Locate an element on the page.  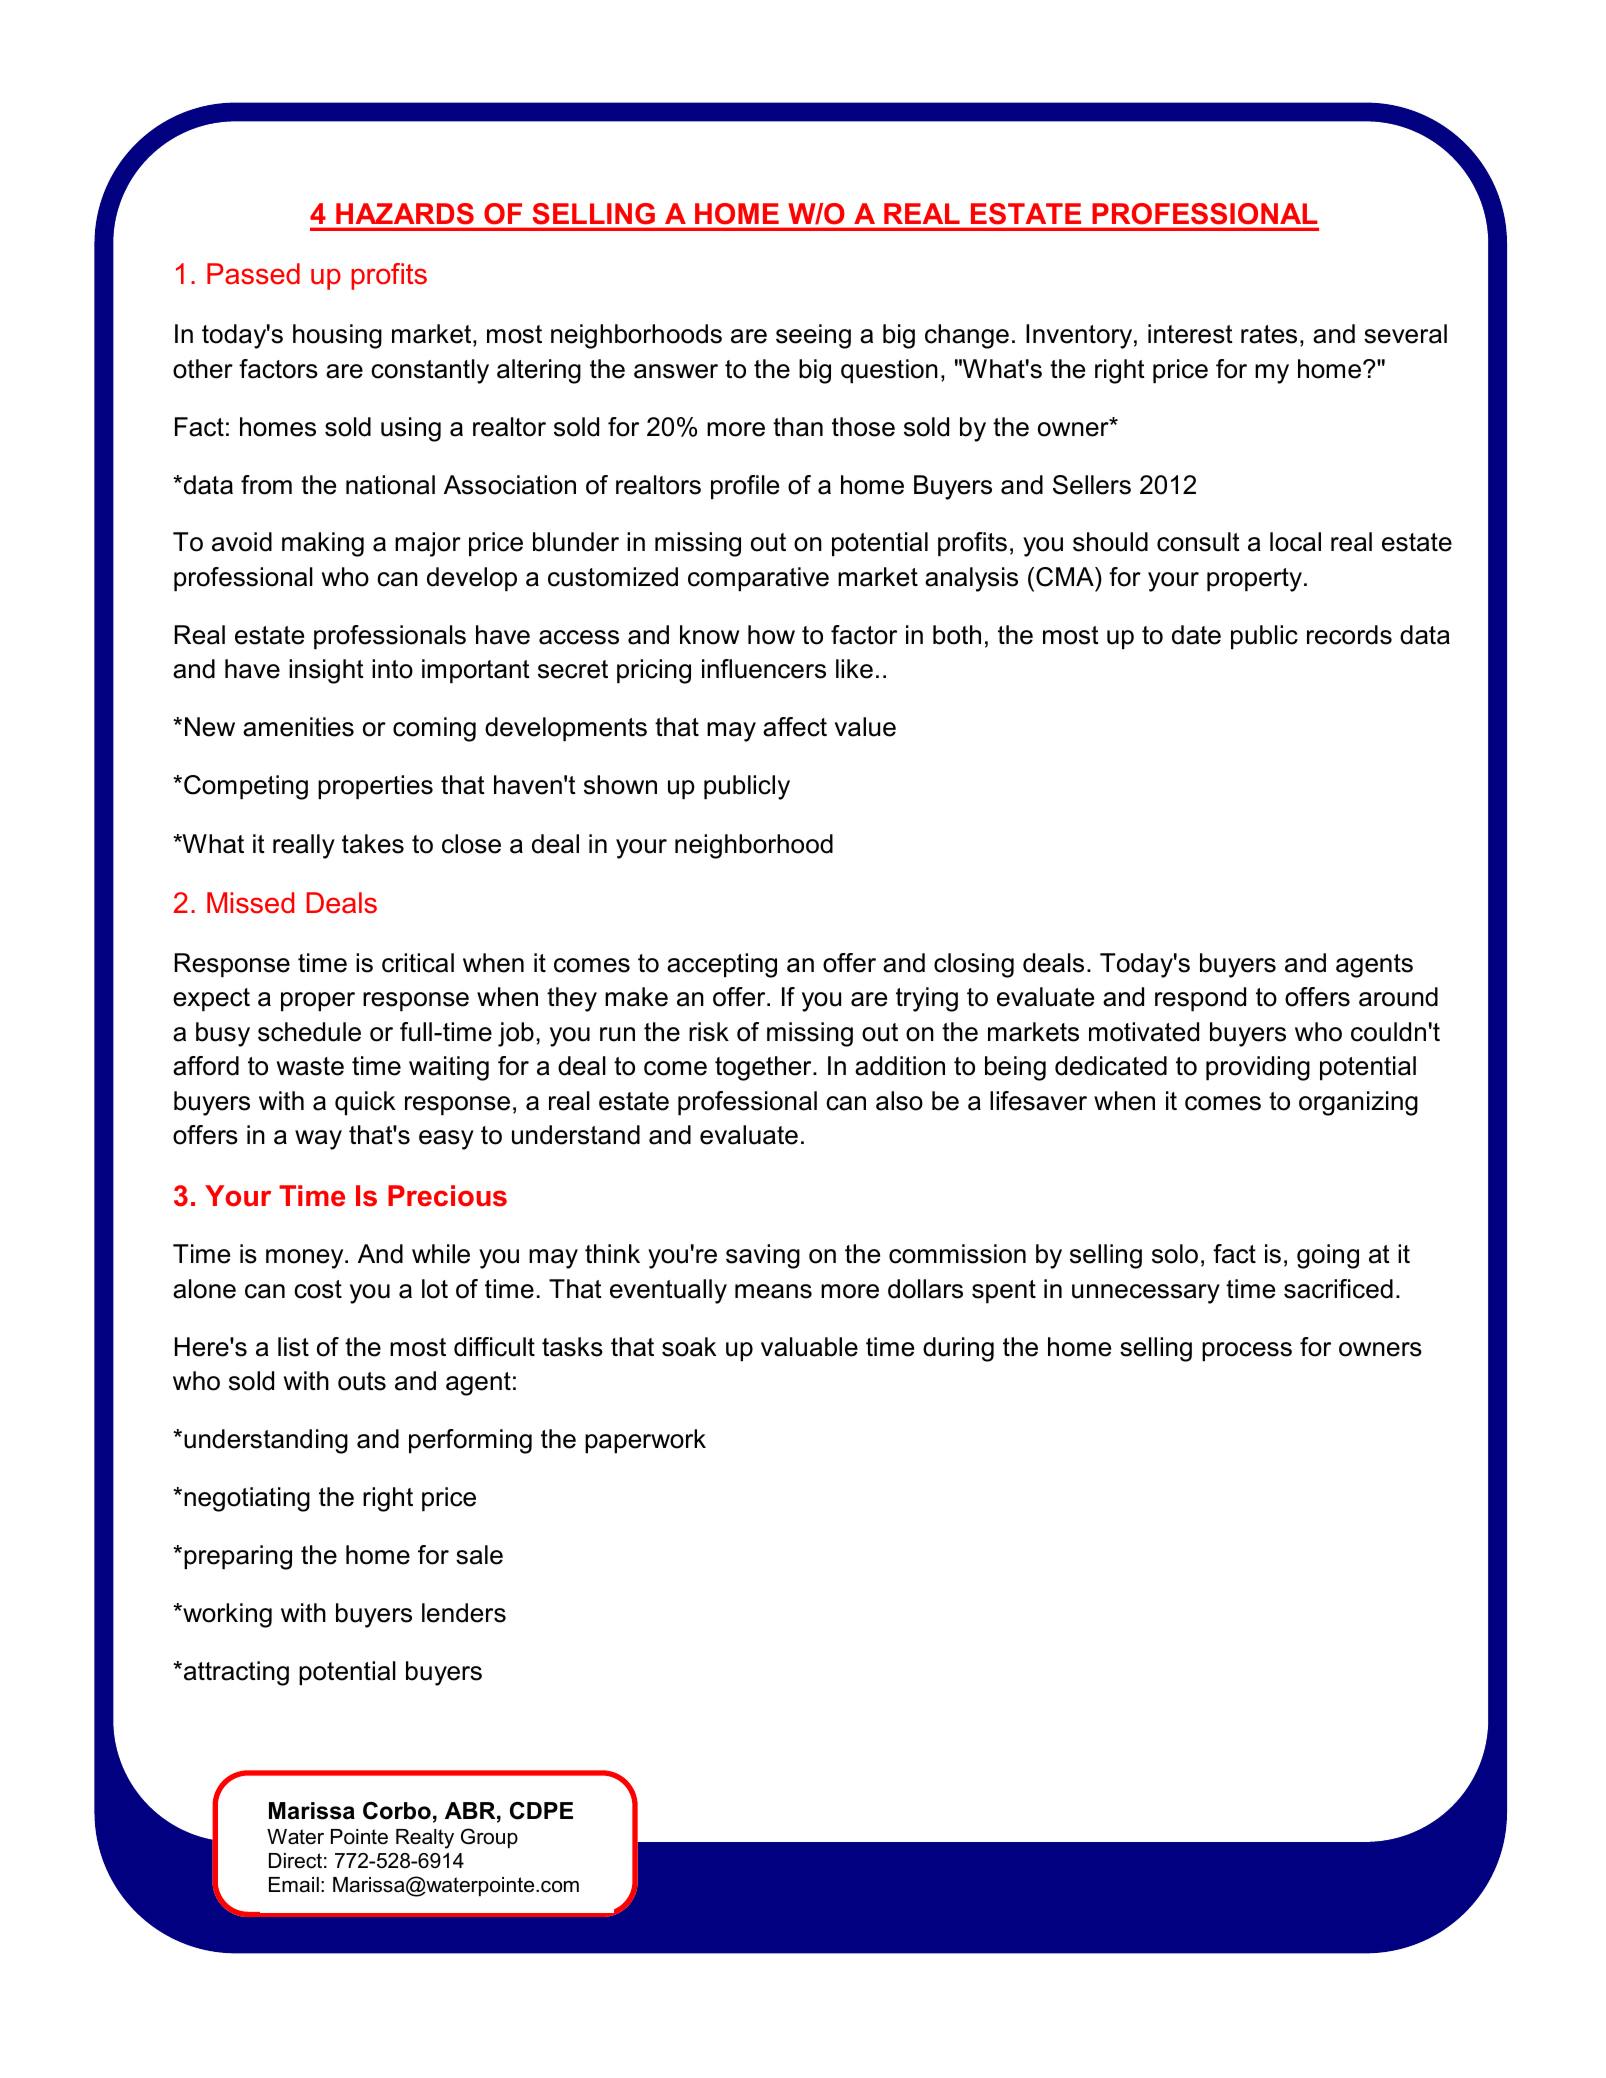
providing is located at coordinates (1258, 1068).
